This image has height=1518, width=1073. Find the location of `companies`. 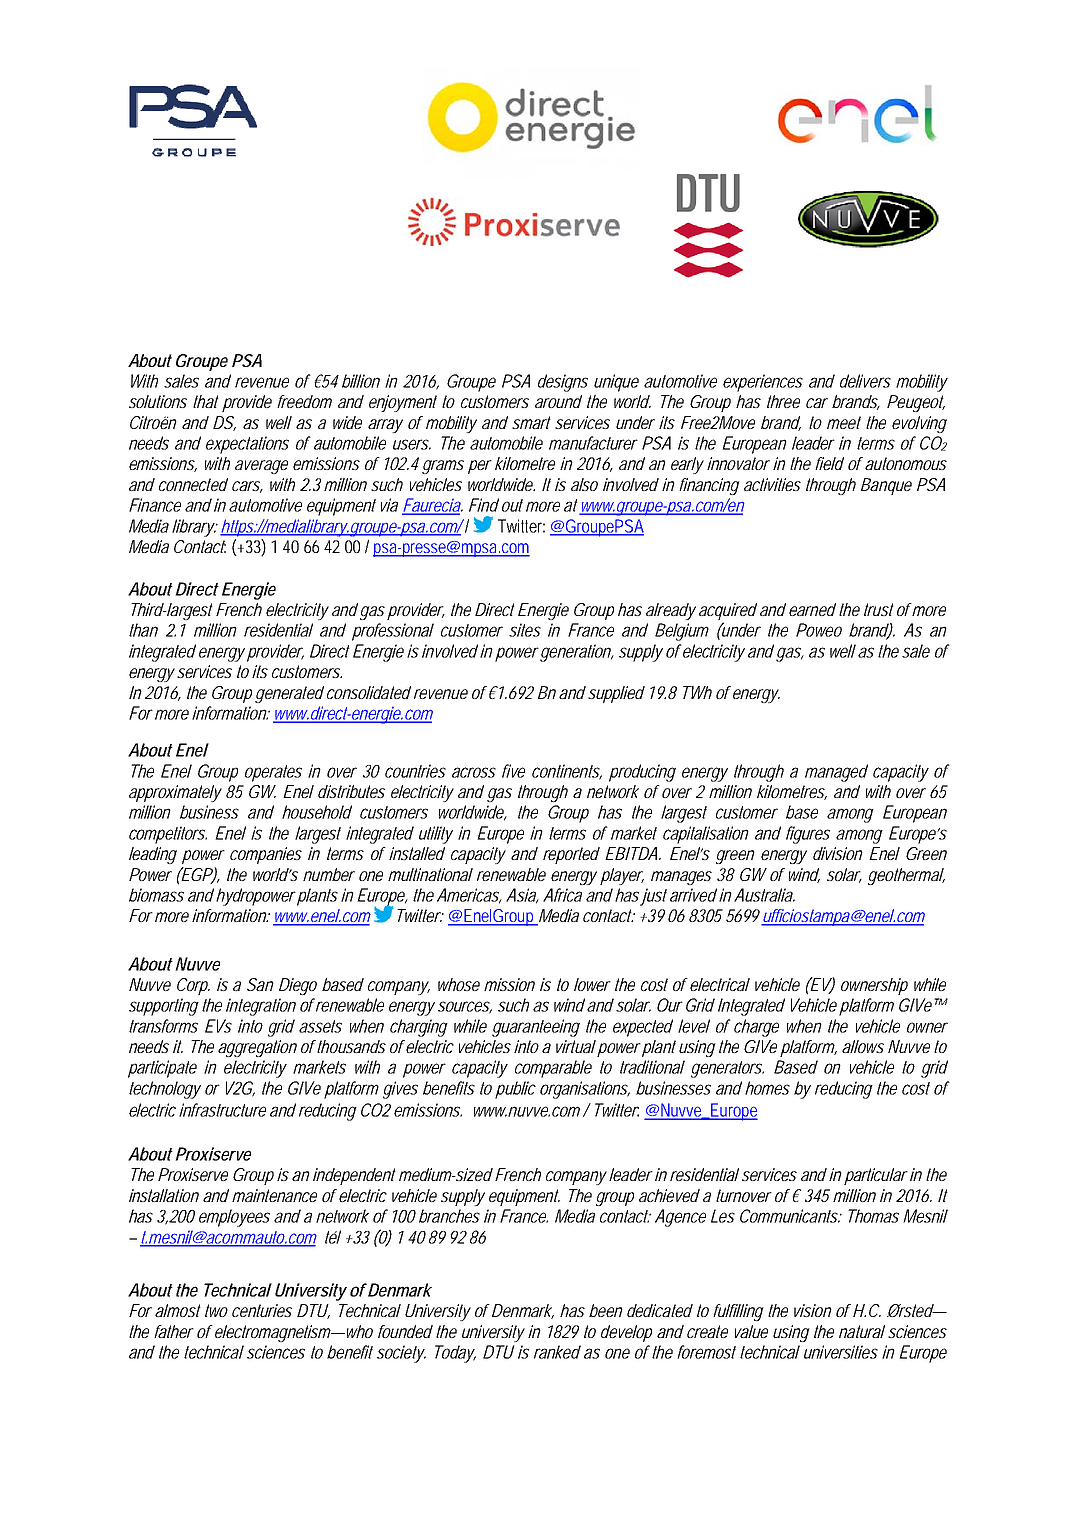

companies is located at coordinates (266, 855).
